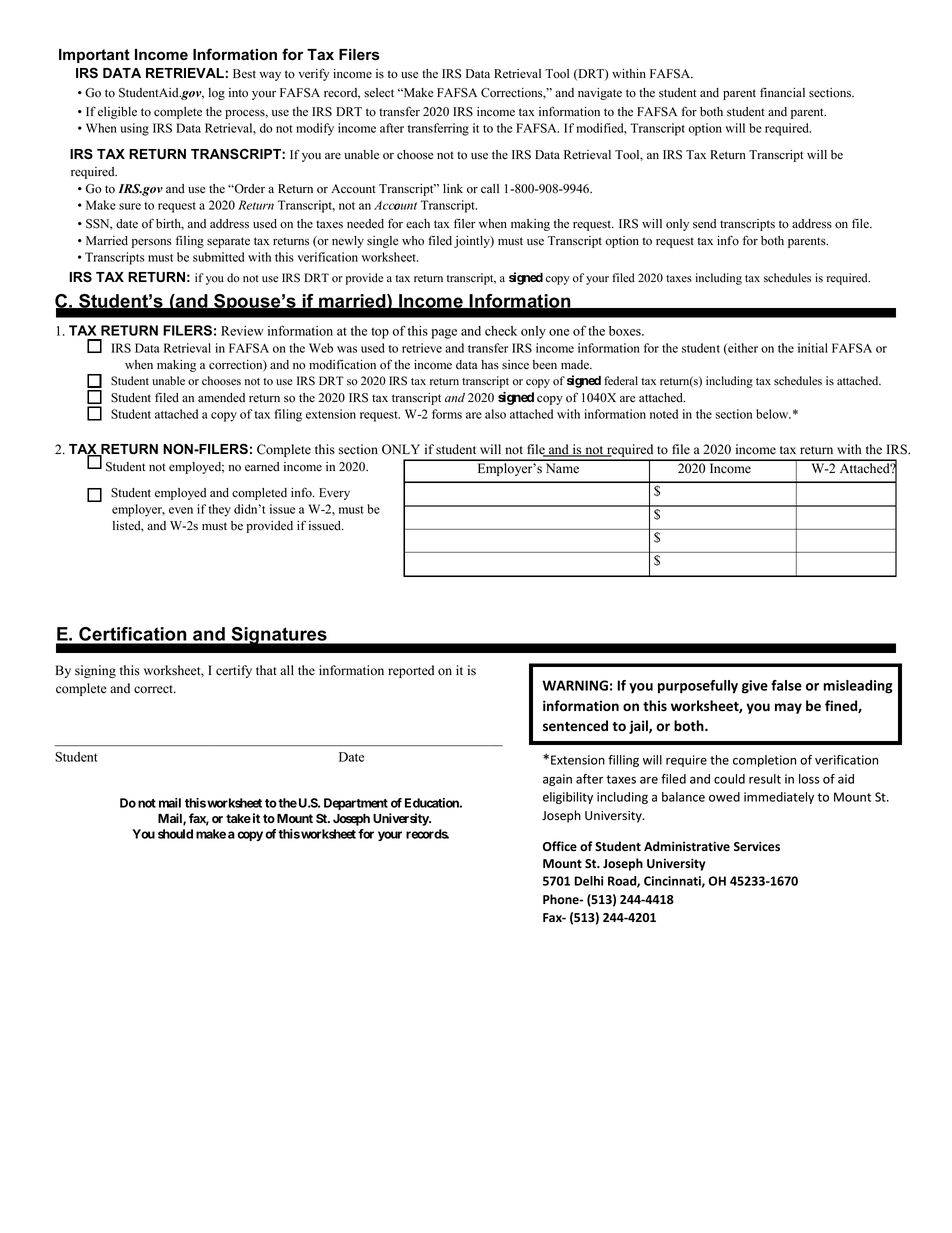  Describe the element at coordinates (411, 671) in the screenshot. I see `reported` at that location.
